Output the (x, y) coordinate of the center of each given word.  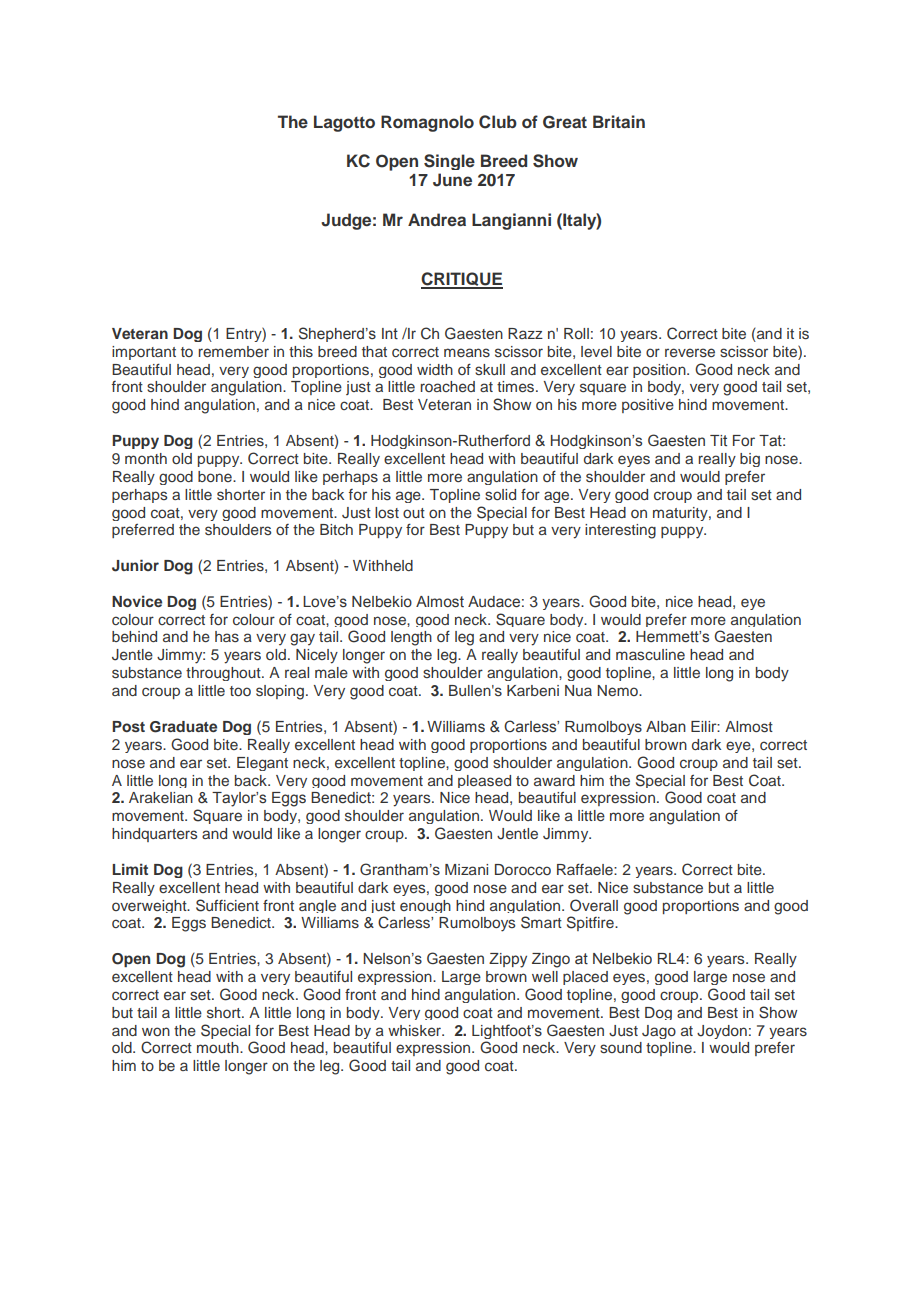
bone (216, 476)
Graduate (183, 727)
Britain (619, 121)
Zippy (508, 960)
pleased (484, 781)
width (435, 369)
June (452, 180)
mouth (219, 1047)
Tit (718, 440)
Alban (666, 726)
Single (449, 162)
